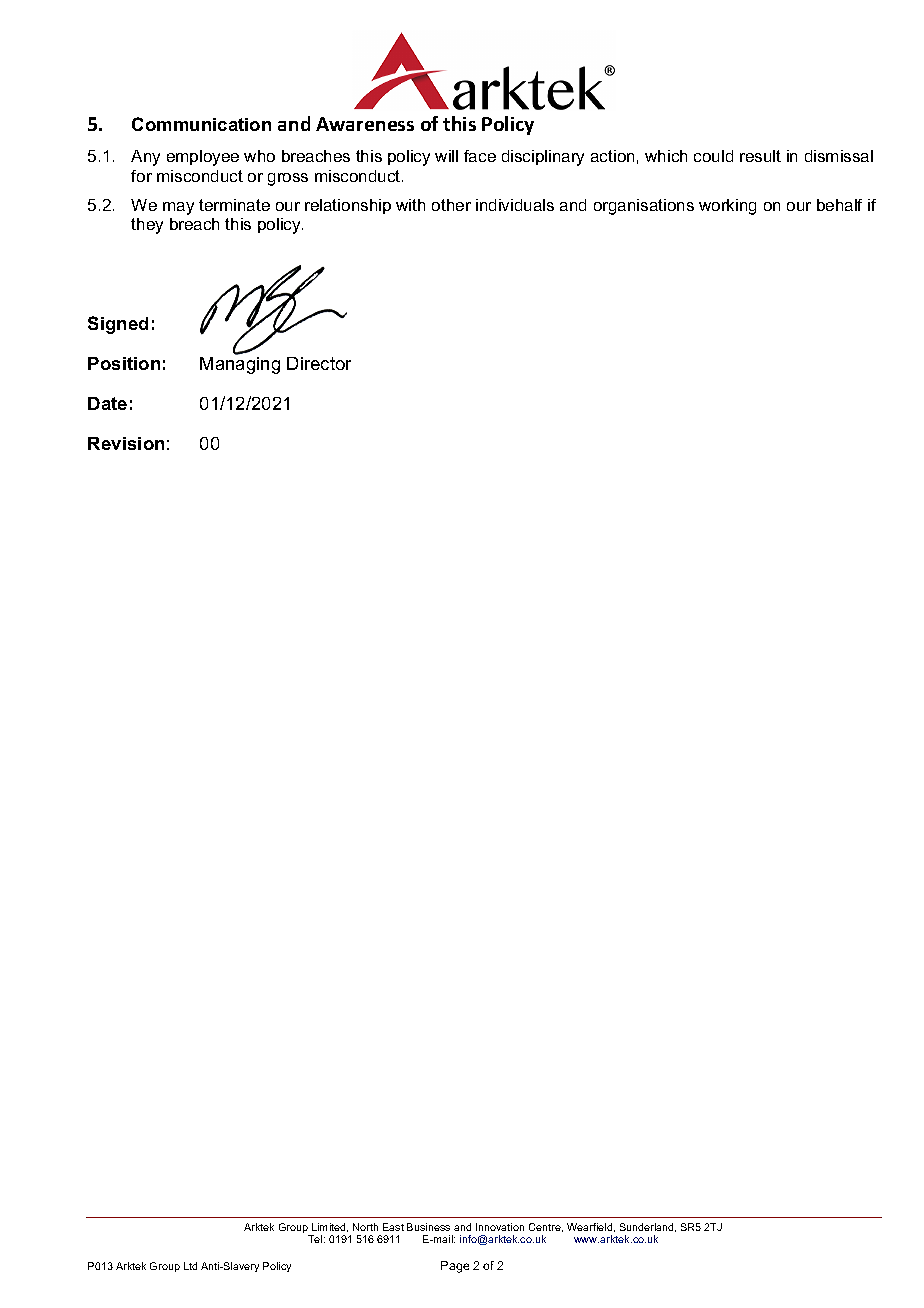 The image size is (924, 1308). Describe the element at coordinates (190, 1266) in the screenshot. I see `Ltd` at that location.
